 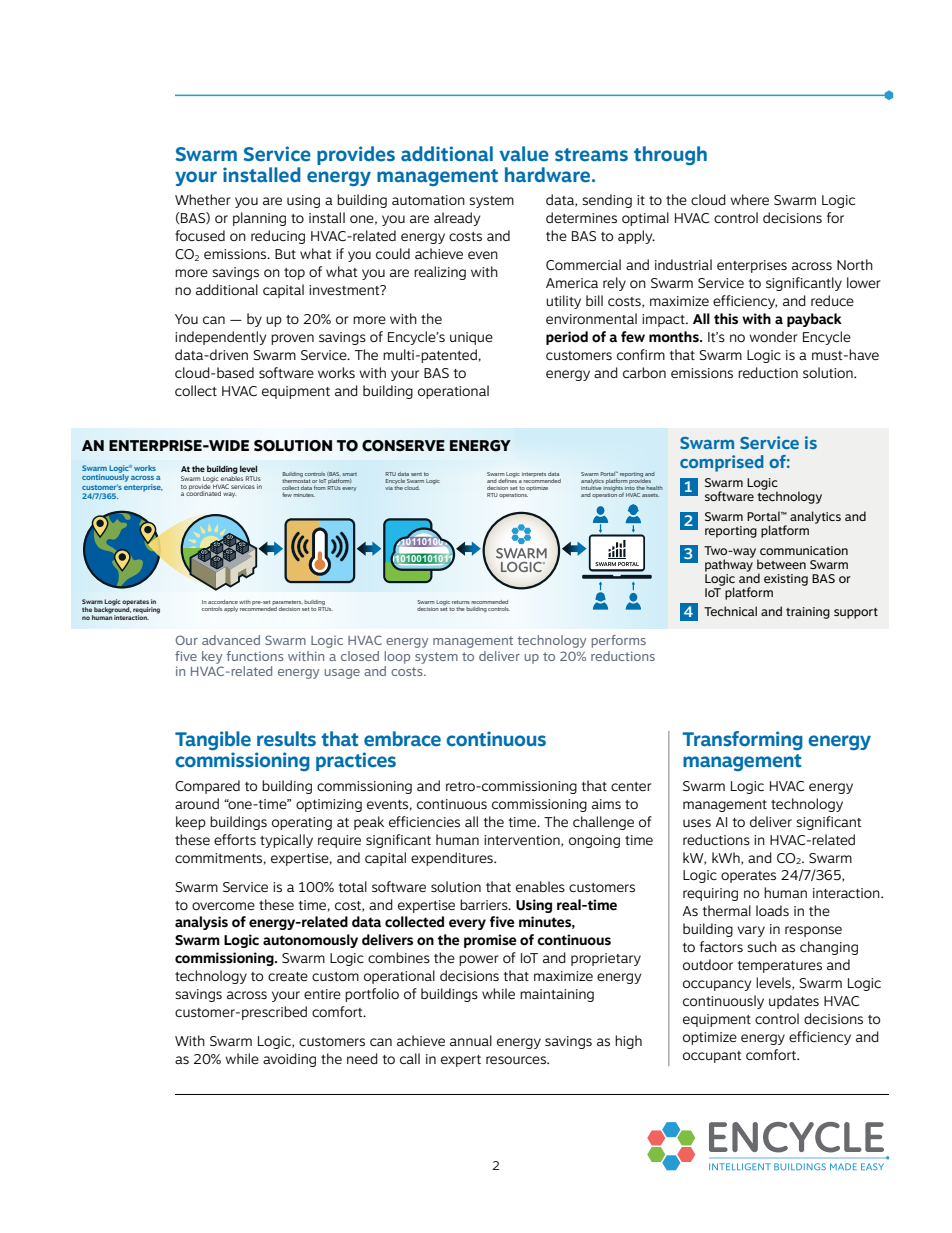 What do you see at coordinates (289, 1060) in the image?
I see `avoiding` at bounding box center [289, 1060].
